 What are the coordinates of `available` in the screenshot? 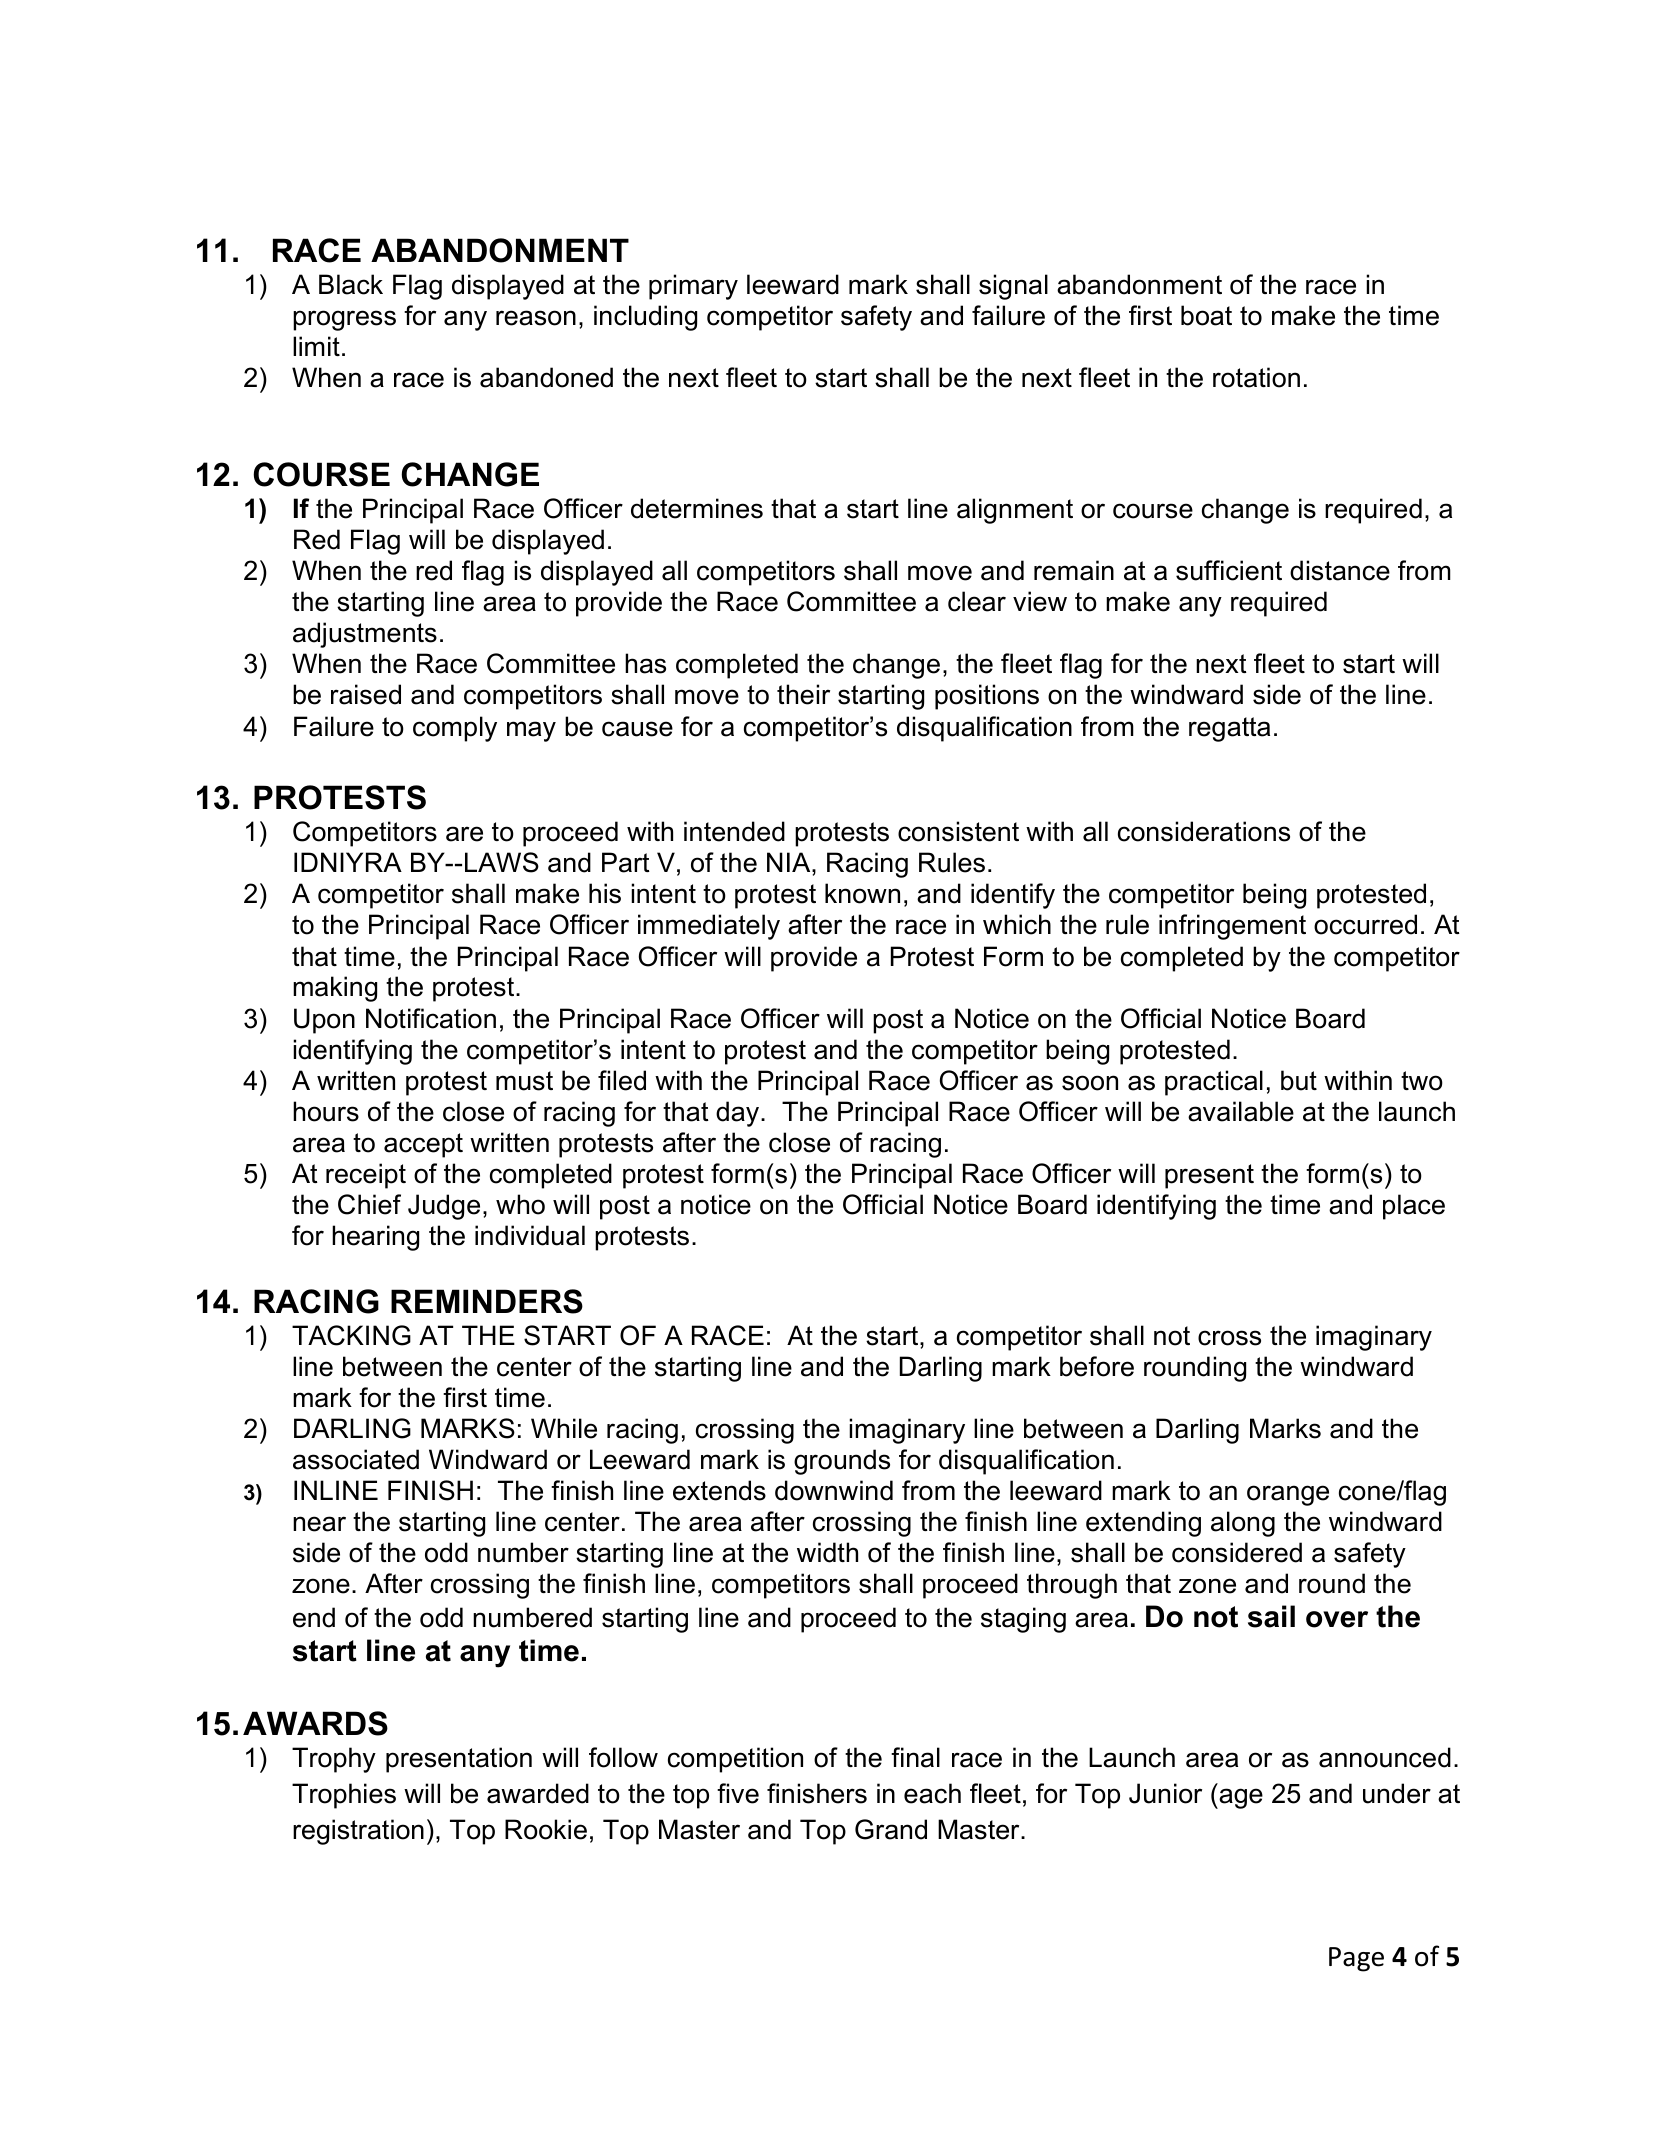 It's located at (1241, 1111).
